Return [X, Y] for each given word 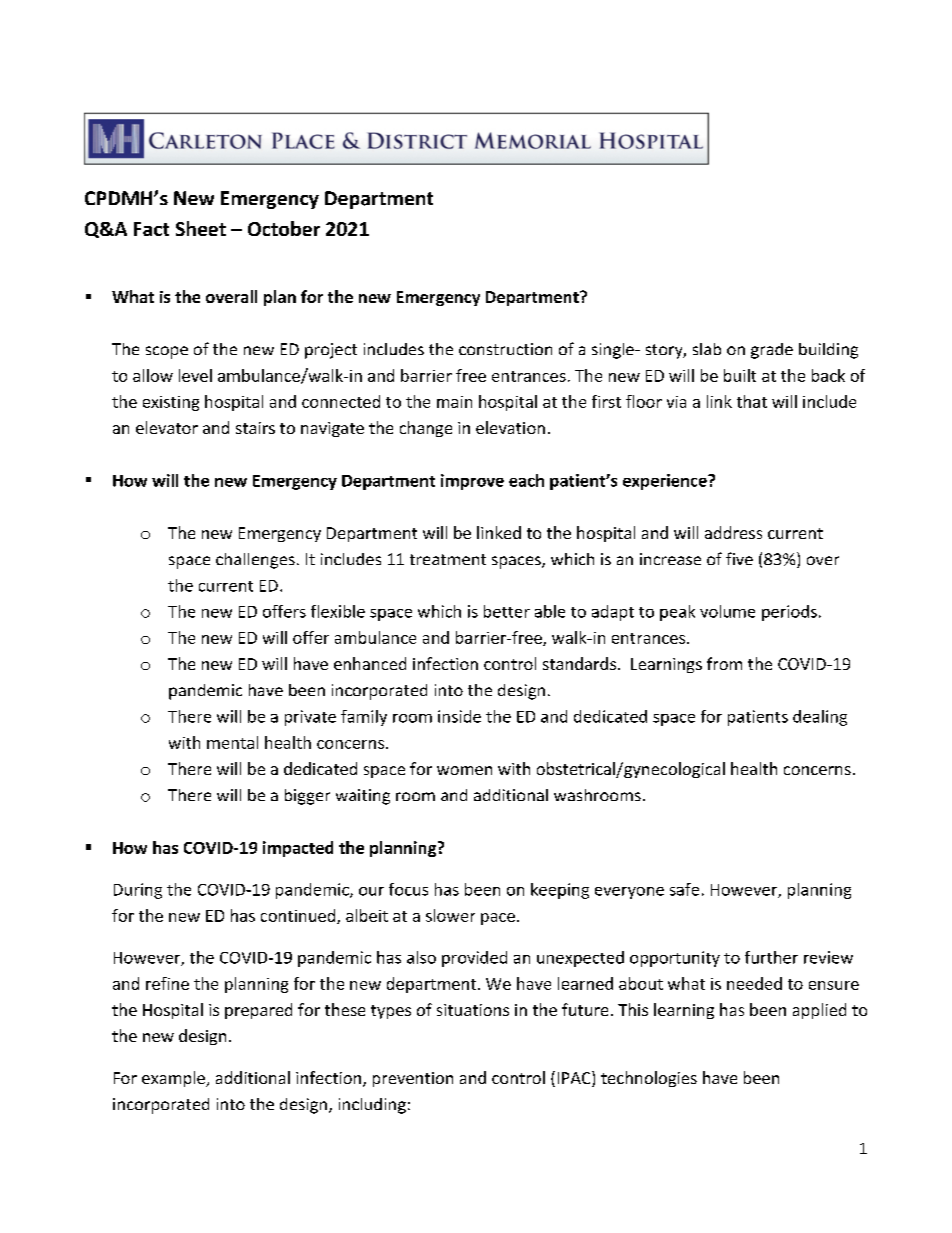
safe [684, 889]
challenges [255, 561]
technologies [649, 1079]
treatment [448, 559]
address [733, 532]
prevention [413, 1079]
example [174, 1079]
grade [772, 351]
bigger [307, 797]
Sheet [201, 228]
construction [505, 349]
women [464, 770]
